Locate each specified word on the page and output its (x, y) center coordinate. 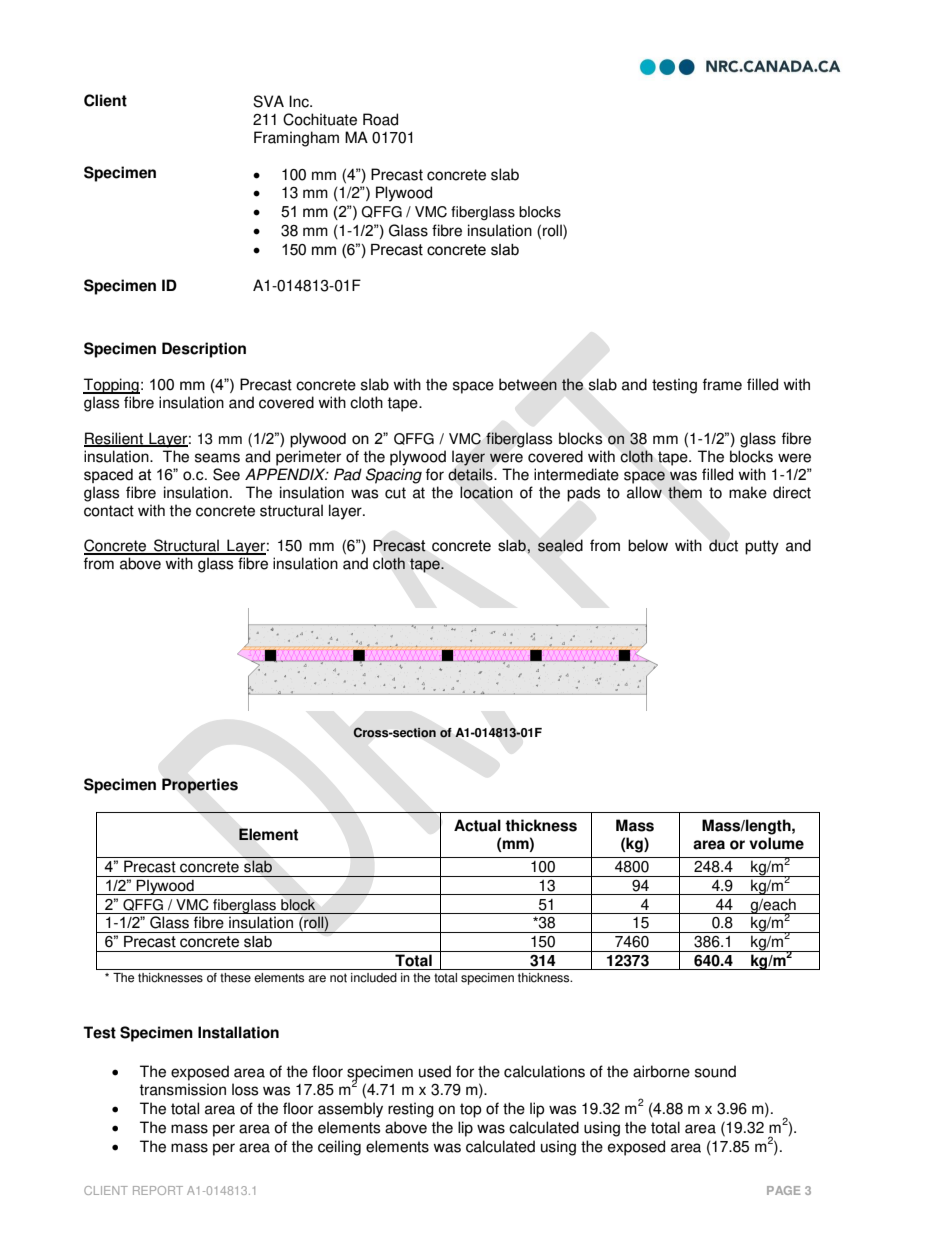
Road (380, 119)
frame (722, 384)
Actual (477, 825)
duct (723, 545)
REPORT (158, 1190)
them (685, 492)
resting (411, 1110)
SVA (268, 101)
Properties (200, 786)
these (235, 978)
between (528, 384)
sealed (560, 545)
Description (204, 350)
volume (776, 843)
